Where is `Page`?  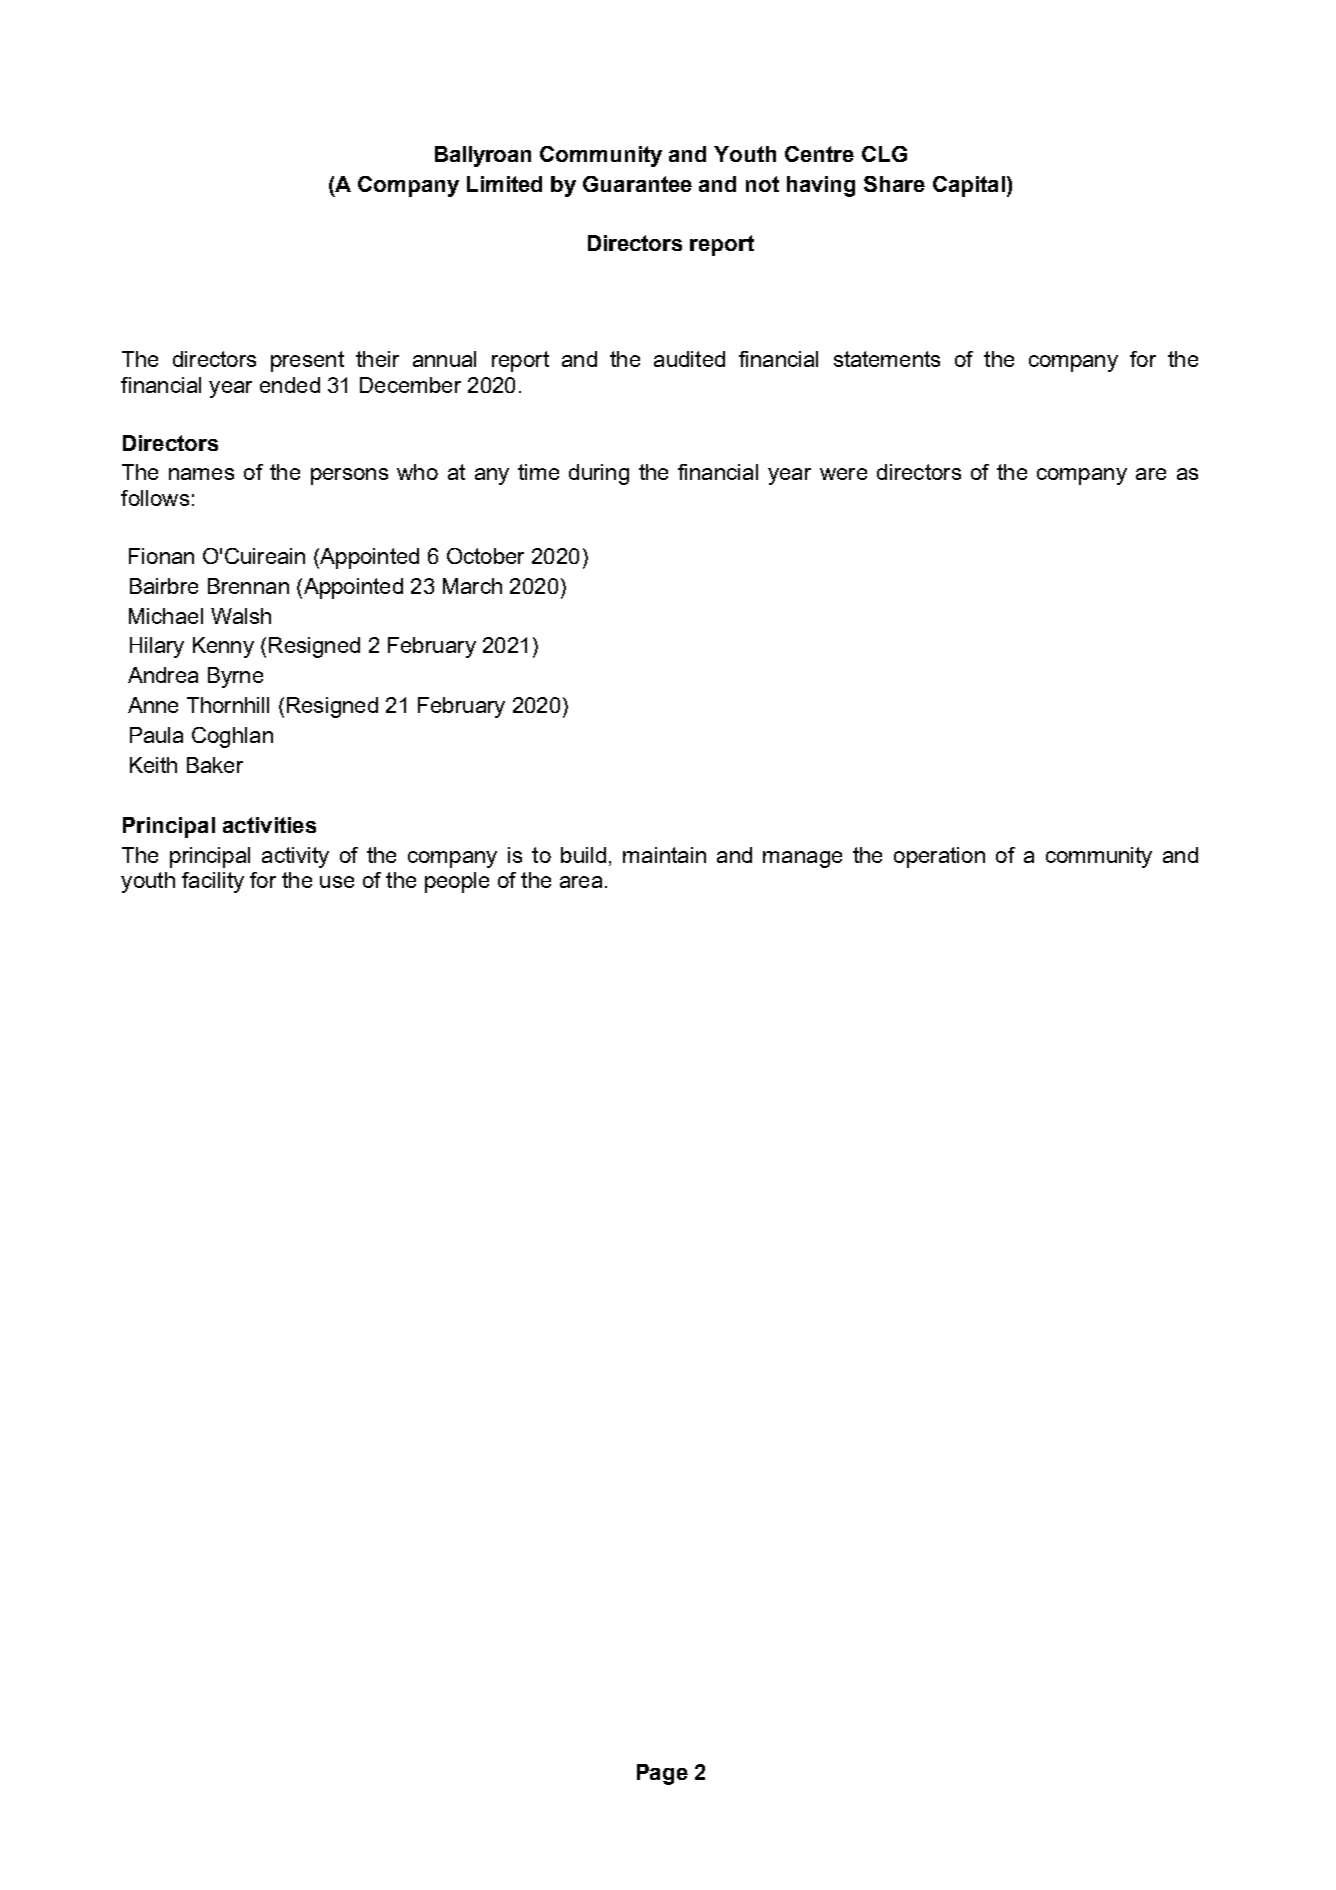
Page is located at coordinates (662, 1774).
